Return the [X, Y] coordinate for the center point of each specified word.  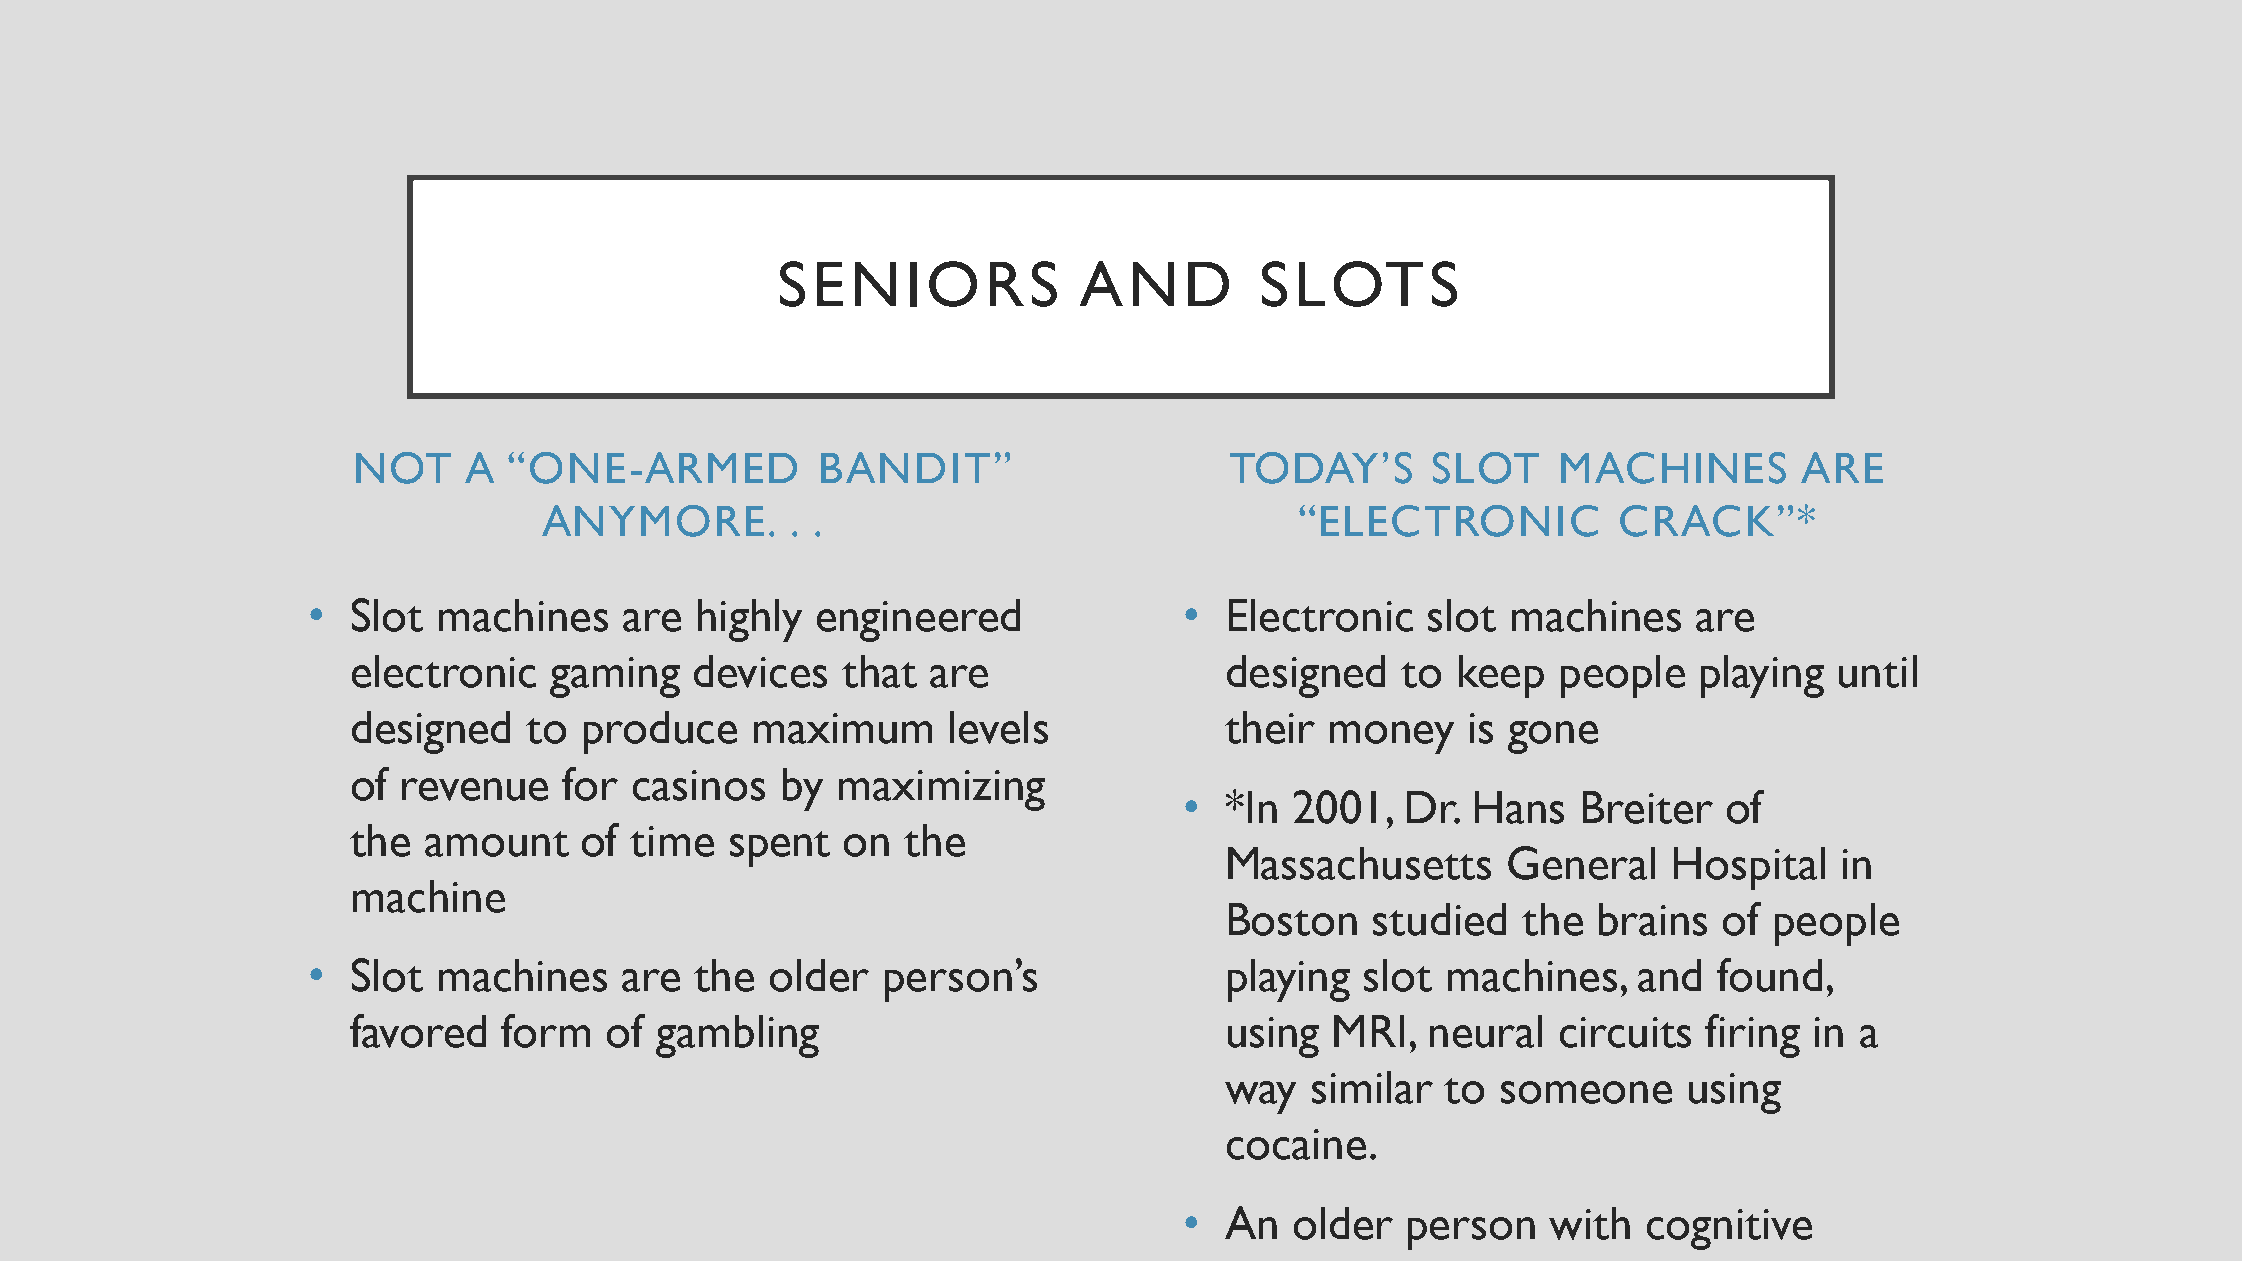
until [1878, 671]
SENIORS [918, 284]
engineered [918, 620]
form [545, 1031]
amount [497, 844]
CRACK [1697, 521]
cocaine [1296, 1144]
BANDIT [905, 467]
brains [1653, 919]
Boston [1293, 919]
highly [750, 620]
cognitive [1729, 1229]
